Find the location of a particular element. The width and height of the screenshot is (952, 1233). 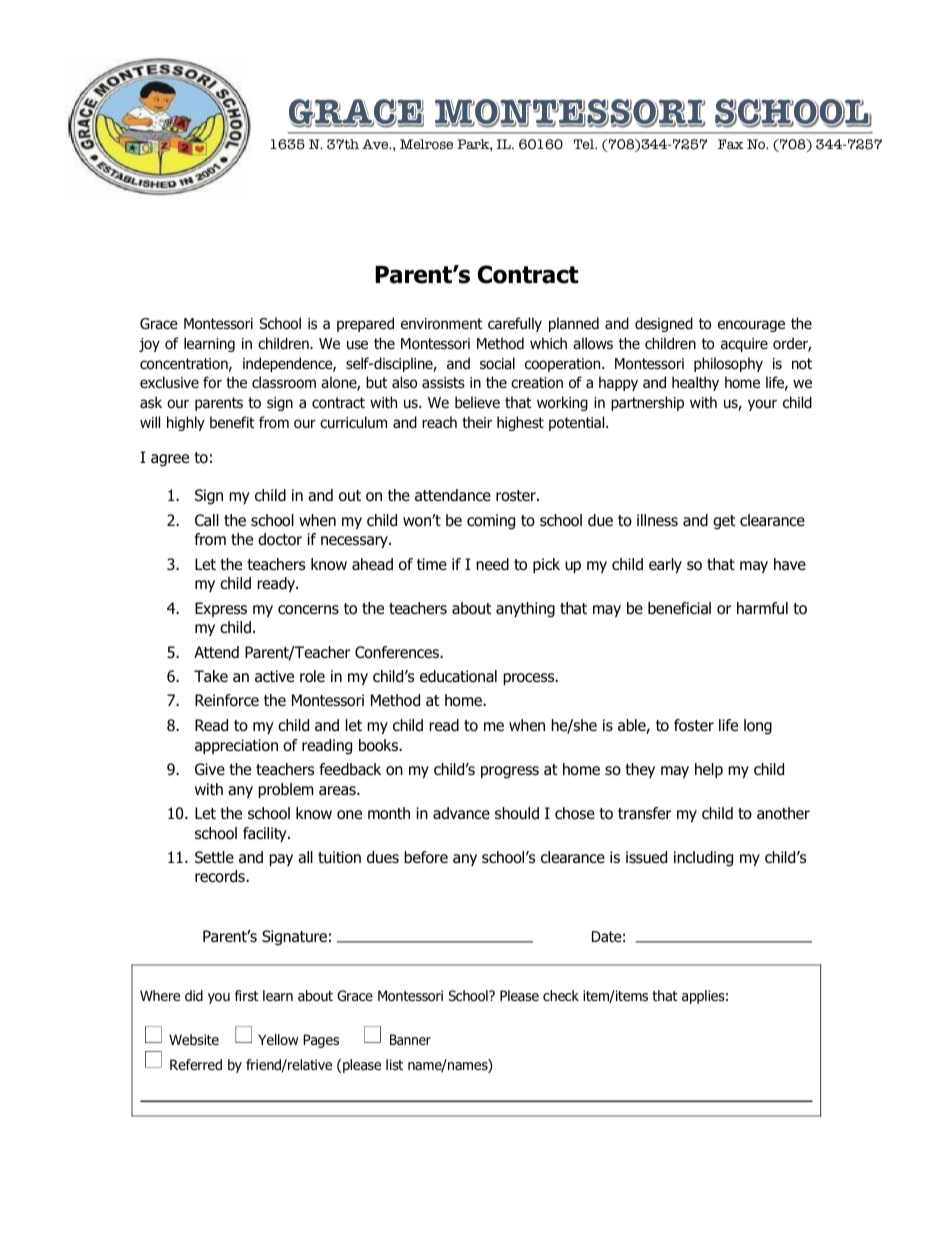

Express is located at coordinates (221, 609).
